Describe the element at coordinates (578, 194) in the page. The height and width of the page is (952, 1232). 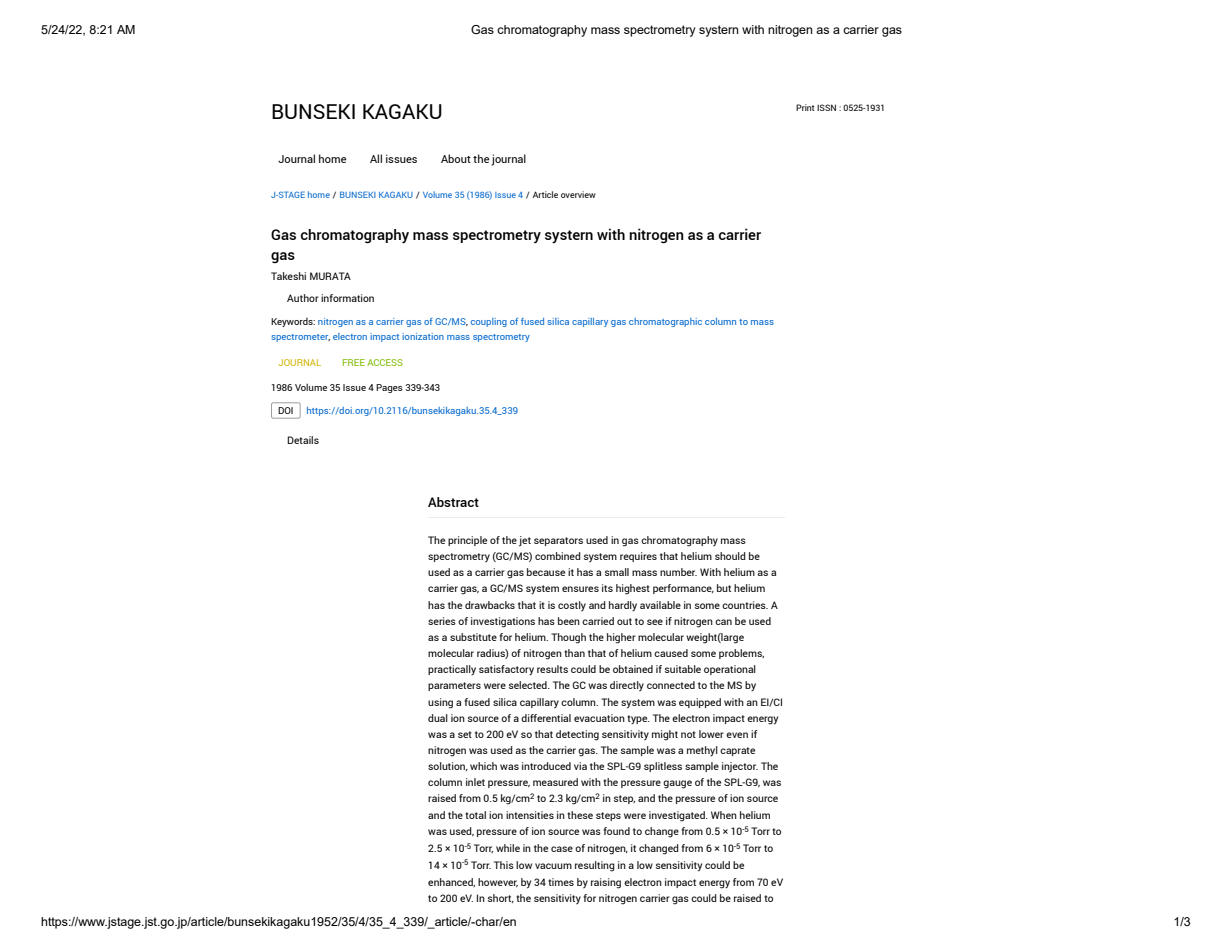
I see `overview` at that location.
